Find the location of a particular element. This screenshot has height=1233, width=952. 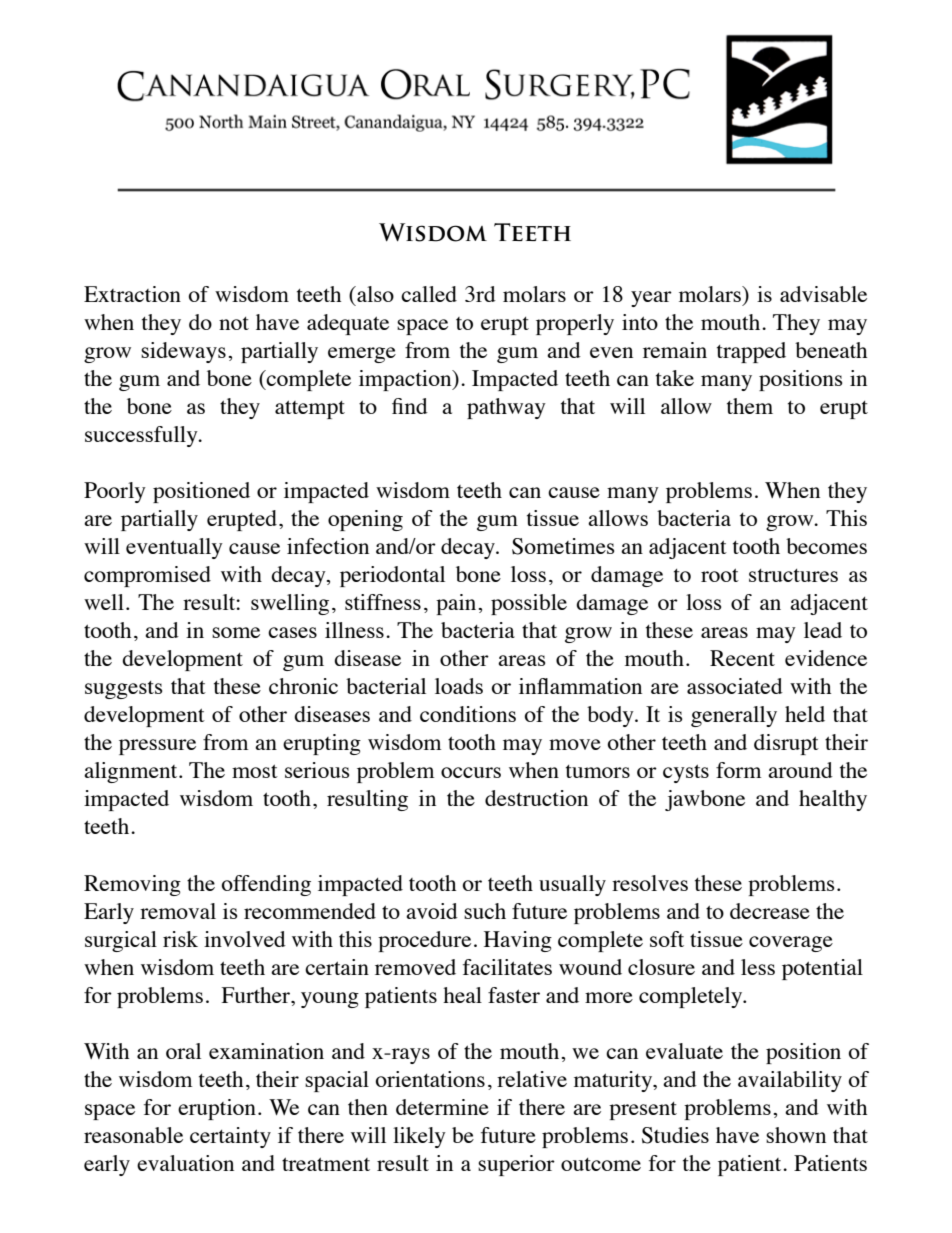

evaluation is located at coordinates (185, 1163).
